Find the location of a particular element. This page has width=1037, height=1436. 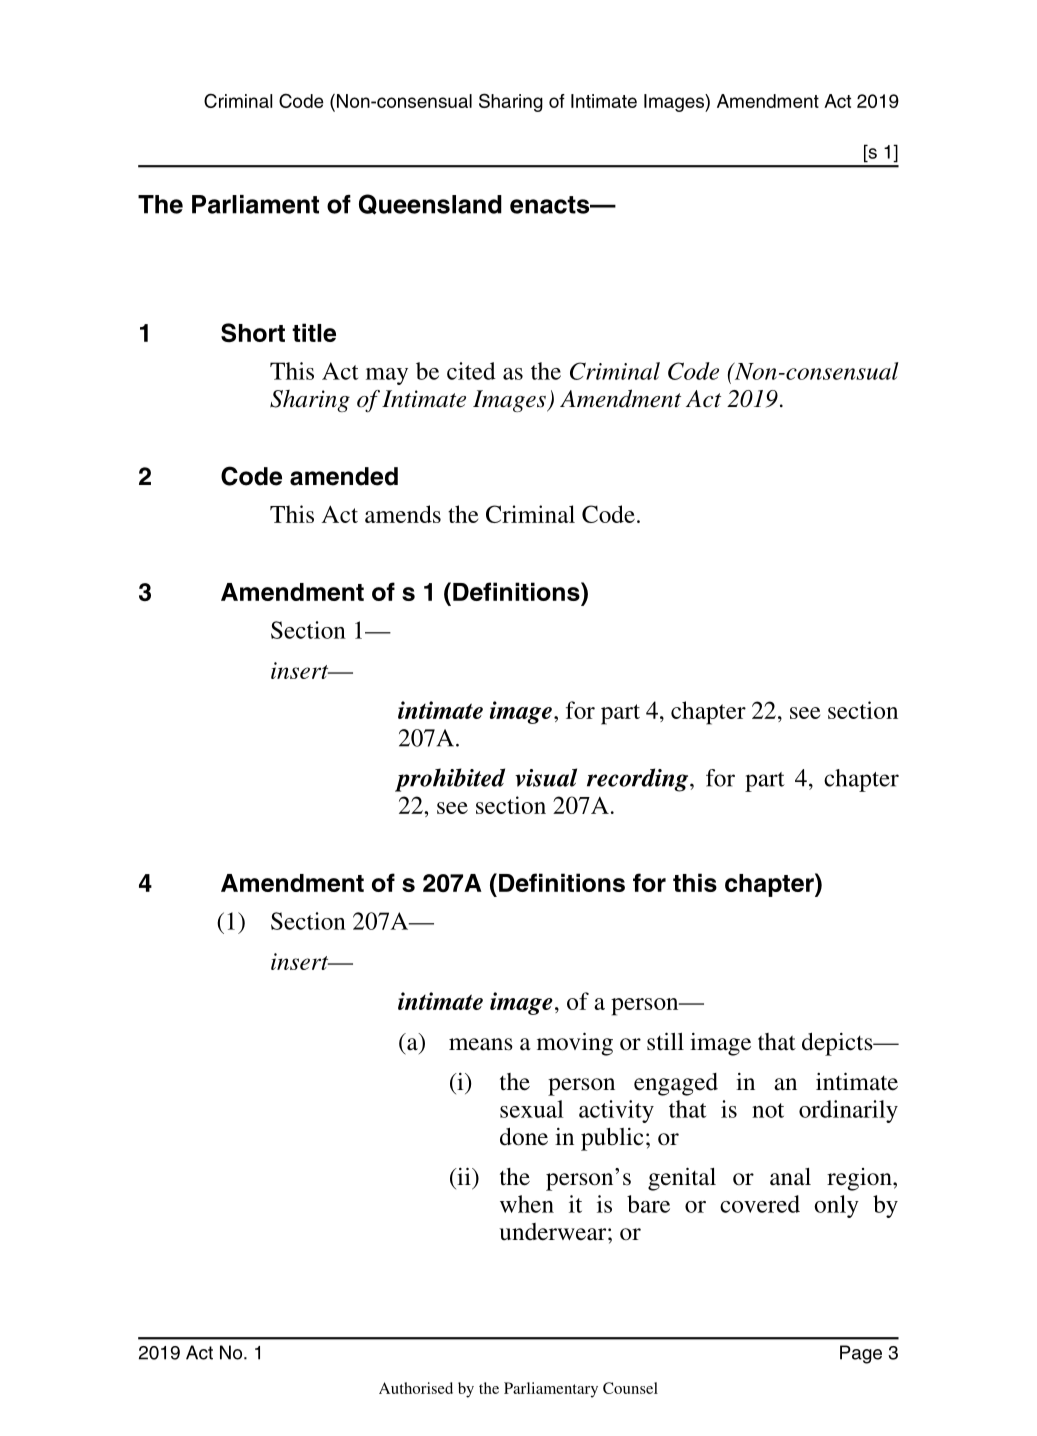

visual is located at coordinates (546, 777).
